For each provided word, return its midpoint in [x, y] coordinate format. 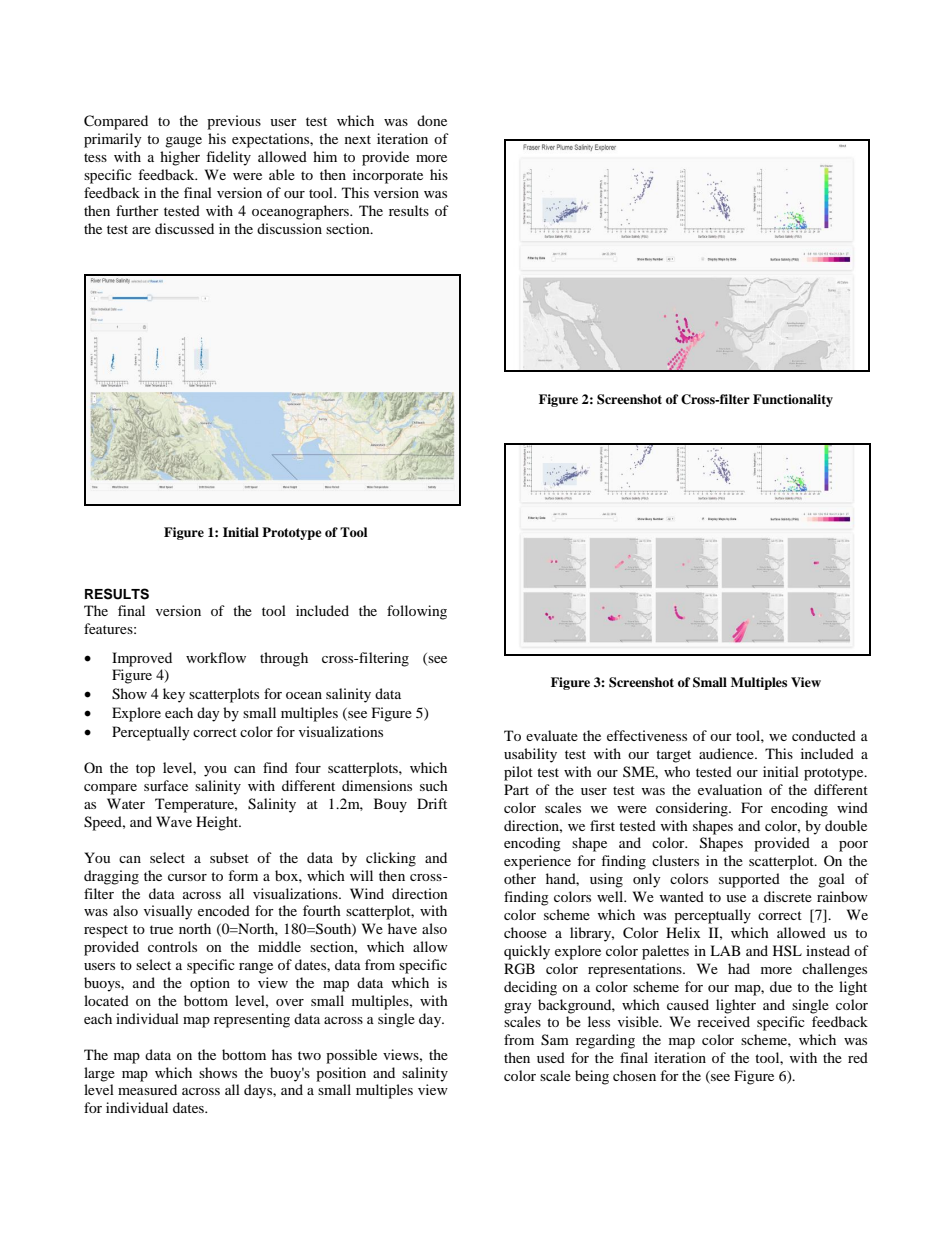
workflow [216, 657]
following [417, 612]
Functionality [793, 400]
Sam [555, 1040]
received [723, 1021]
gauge [183, 142]
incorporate [388, 176]
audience [727, 753]
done [432, 120]
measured [147, 1089]
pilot [518, 773]
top [145, 770]
